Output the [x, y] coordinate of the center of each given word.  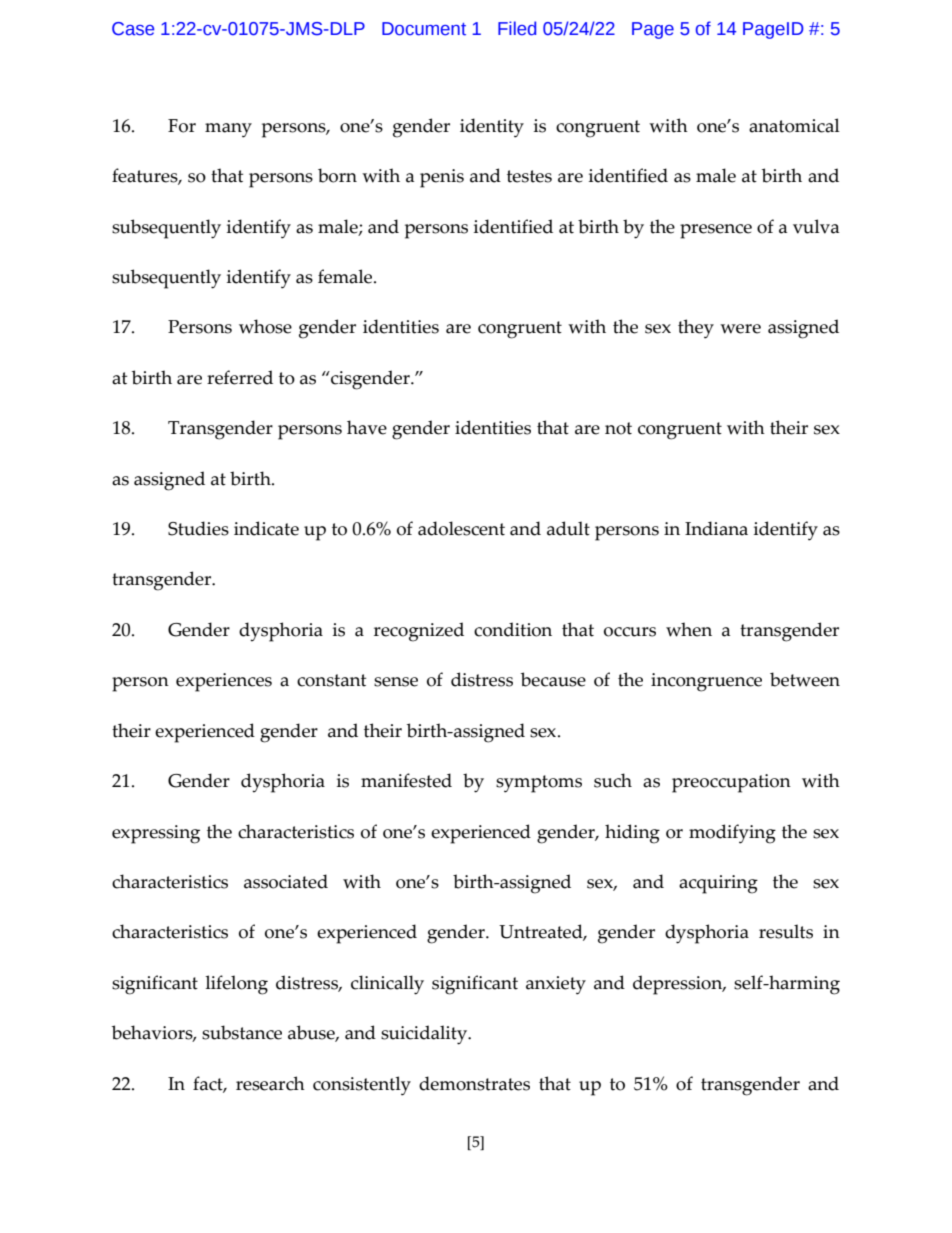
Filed [517, 28]
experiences [224, 682]
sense [396, 682]
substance [242, 1032]
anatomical [794, 125]
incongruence [706, 682]
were [740, 329]
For [182, 126]
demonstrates [474, 1083]
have [367, 427]
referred [240, 377]
